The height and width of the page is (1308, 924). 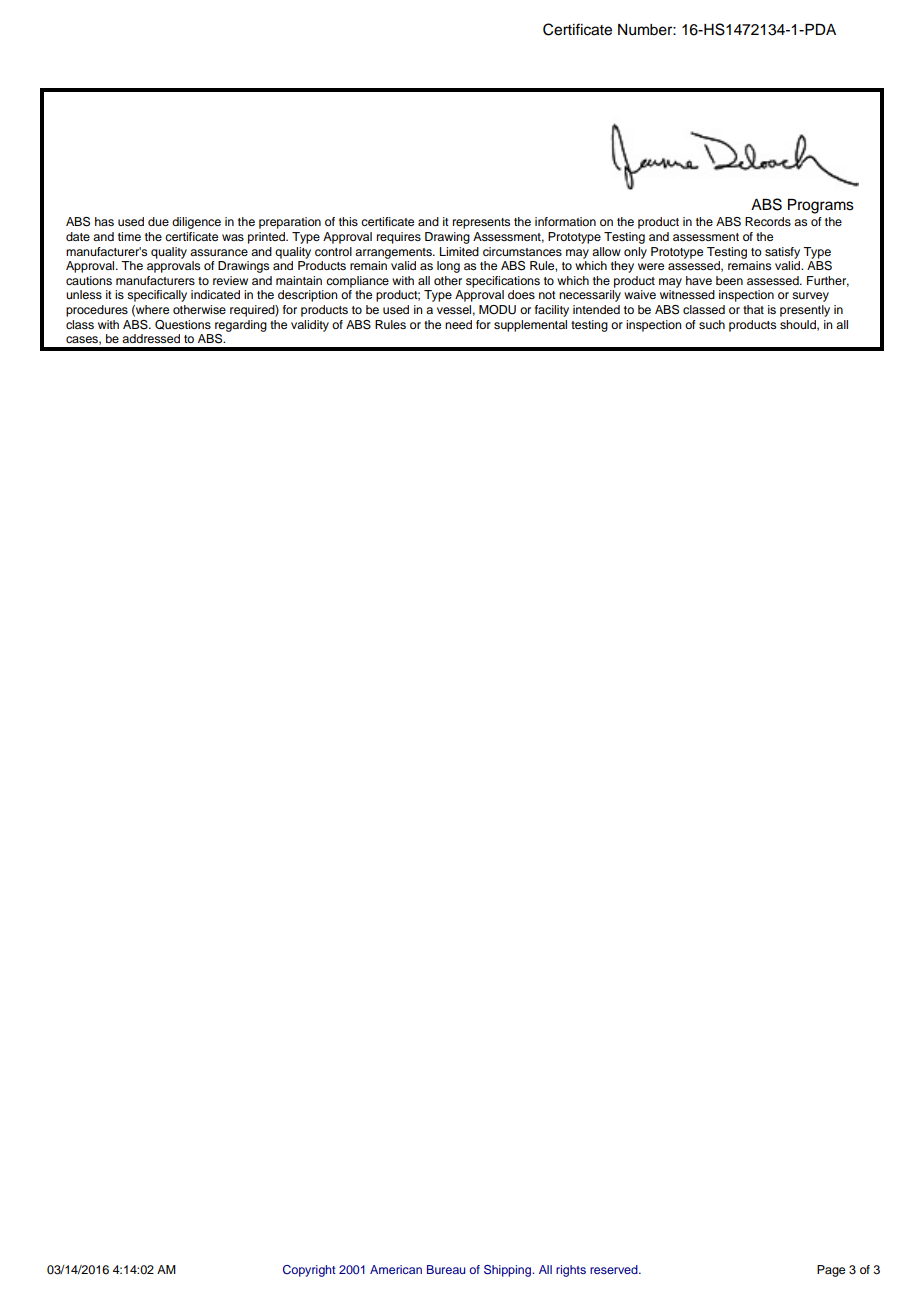 I want to click on due, so click(x=158, y=221).
